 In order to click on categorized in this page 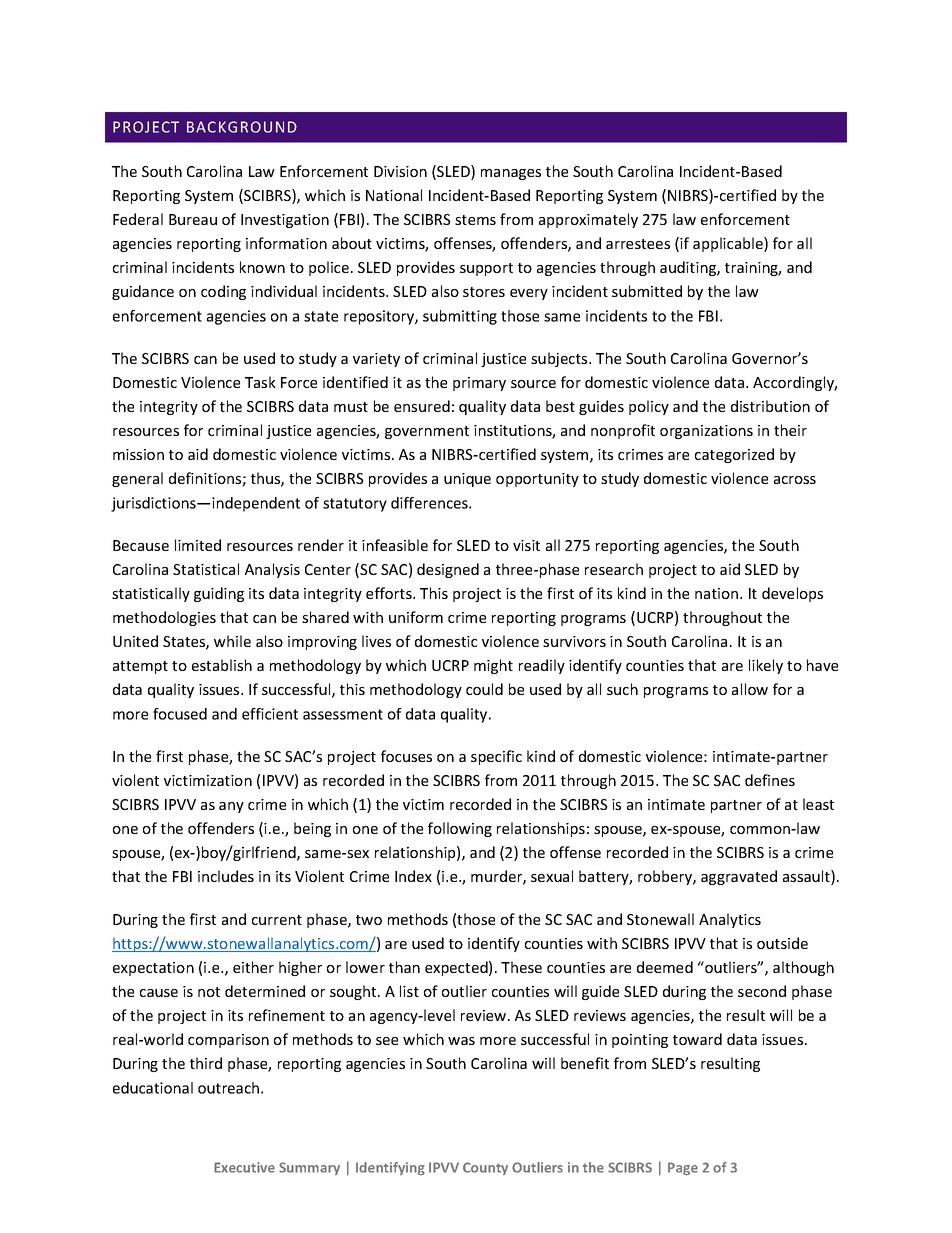, I will do `click(734, 455)`.
